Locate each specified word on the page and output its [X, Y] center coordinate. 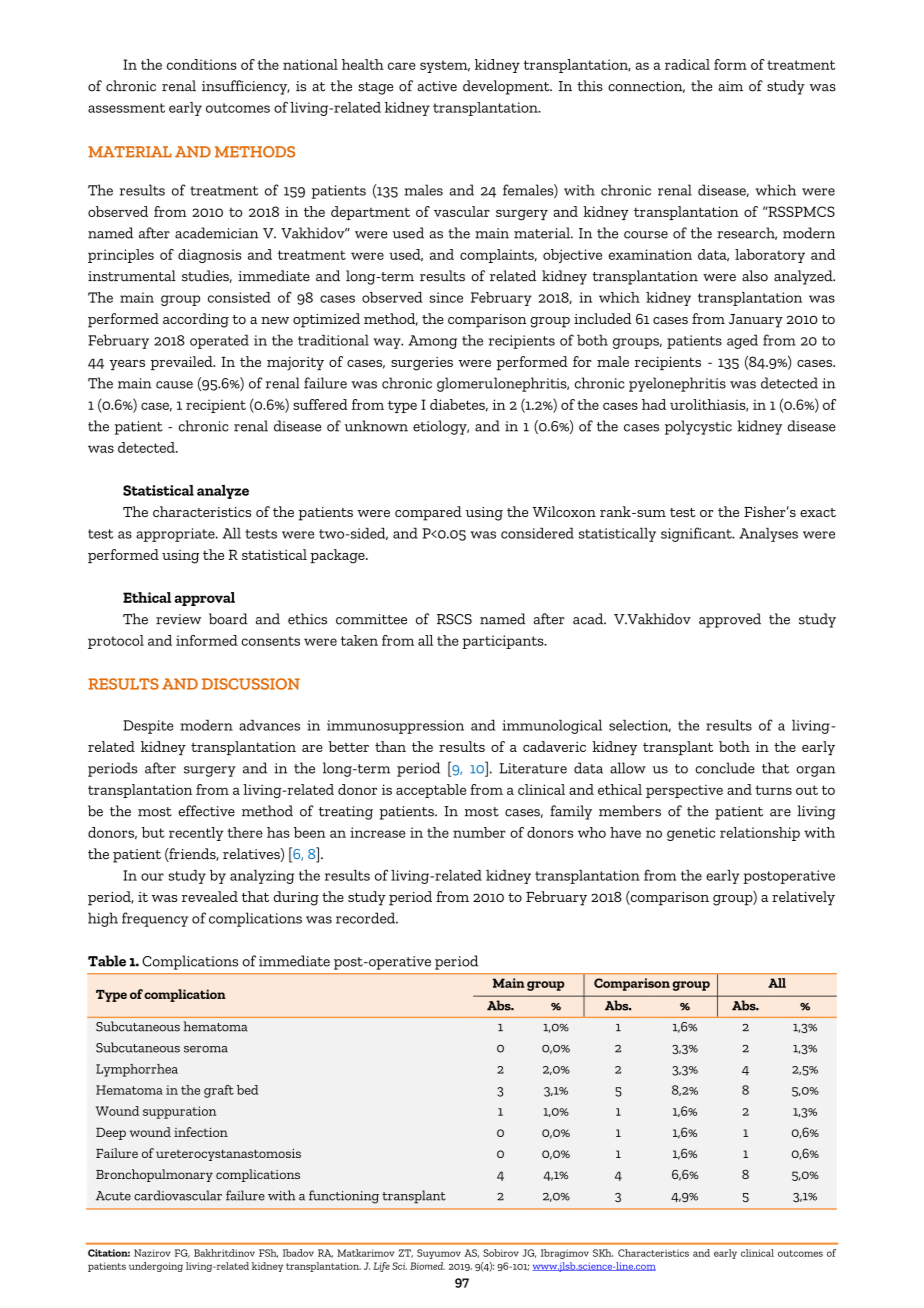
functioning [344, 1197]
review [178, 619]
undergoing [156, 1267]
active [437, 86]
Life [381, 1267]
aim [730, 86]
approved [730, 620]
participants [504, 642]
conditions [202, 64]
